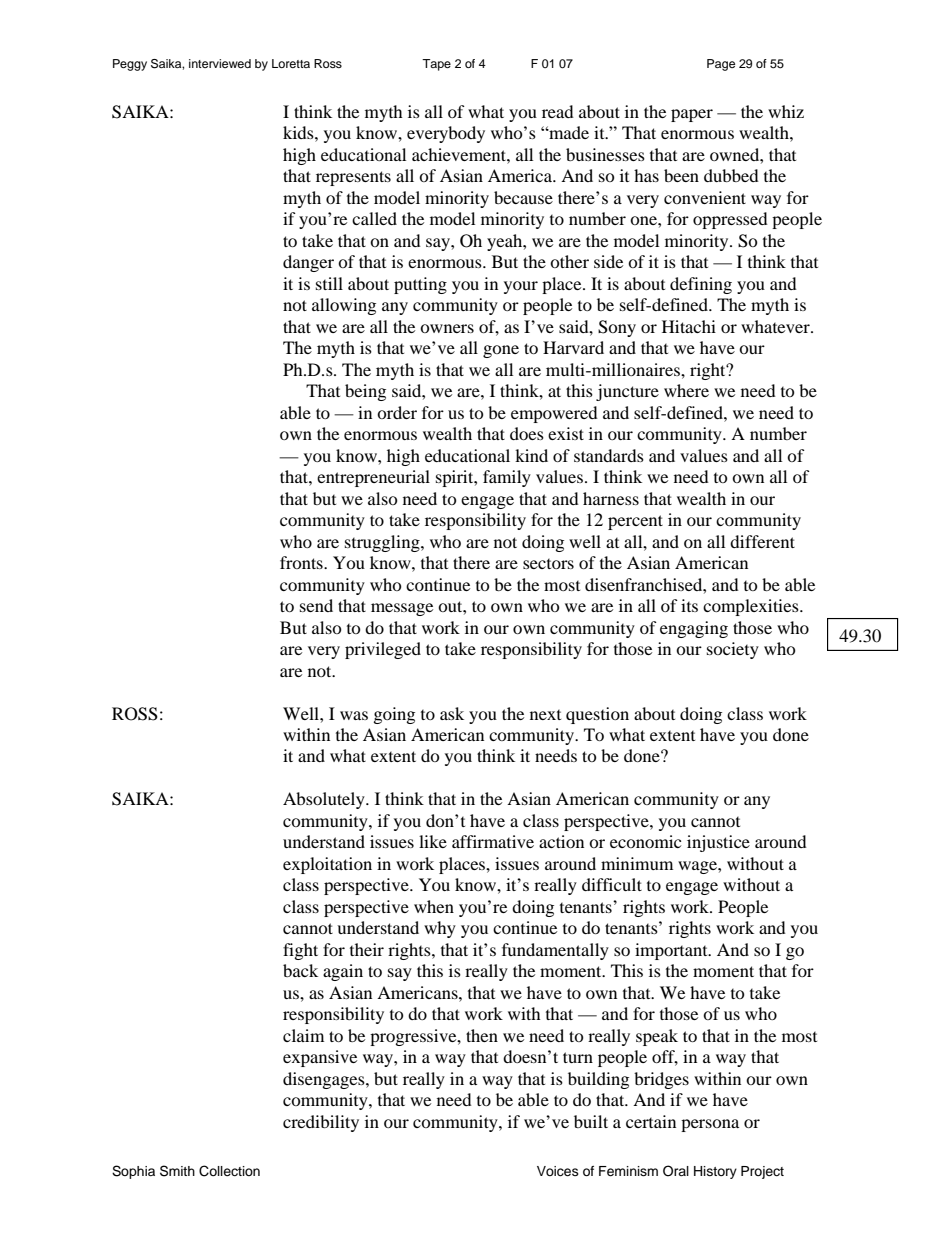 Image resolution: width=952 pixels, height=1233 pixels. I want to click on owners, so click(447, 328).
